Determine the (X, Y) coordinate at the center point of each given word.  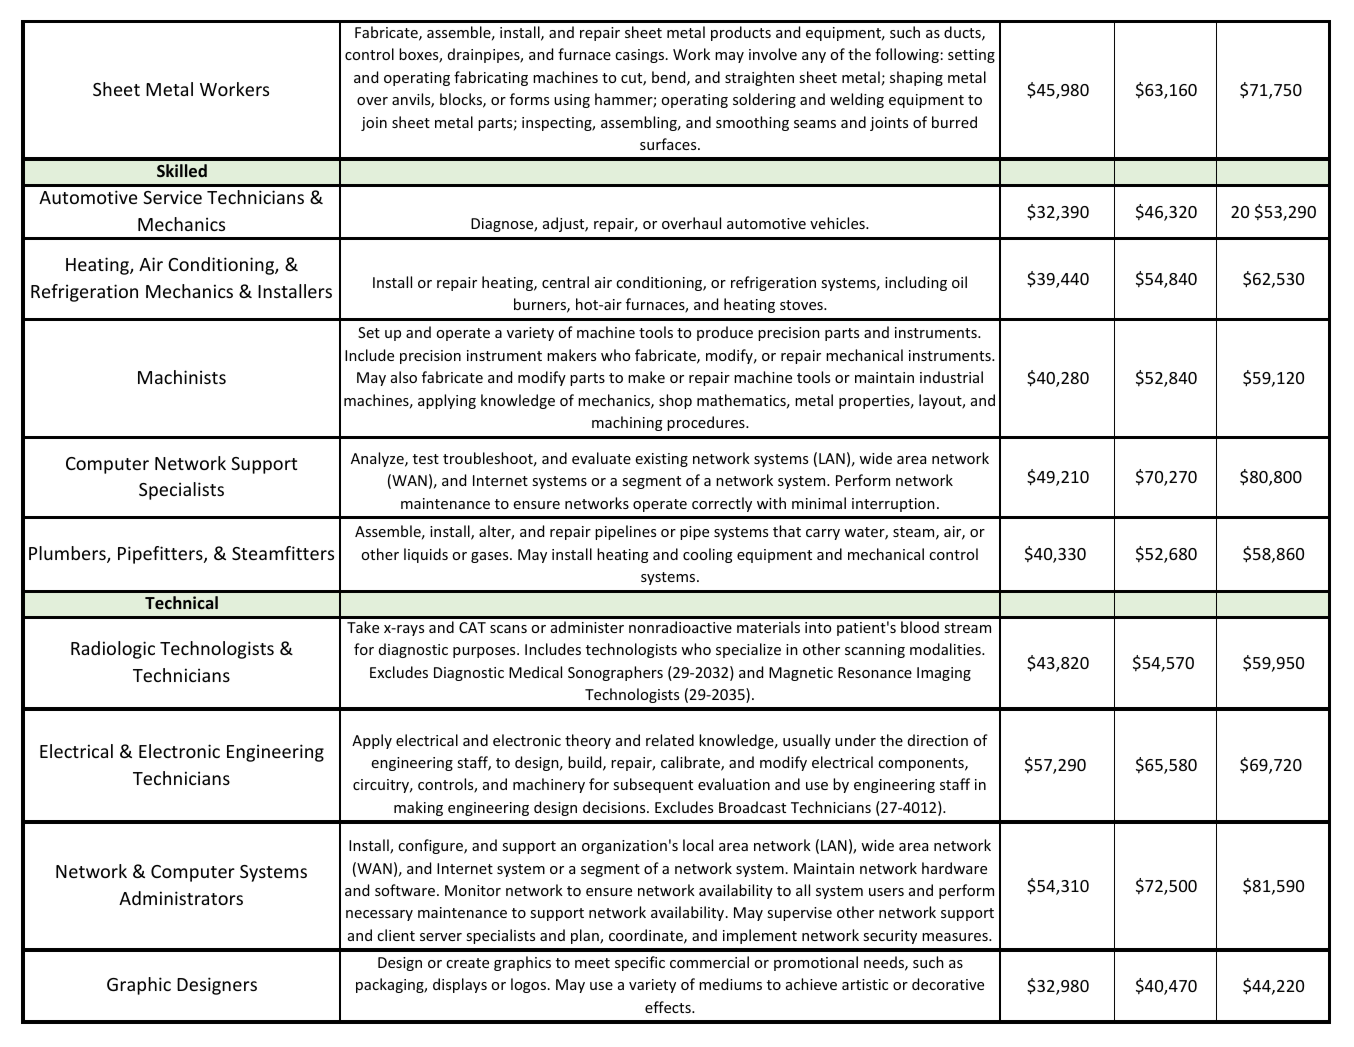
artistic (865, 984)
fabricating (491, 78)
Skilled (182, 170)
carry (823, 534)
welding (857, 100)
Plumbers (68, 554)
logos (528, 985)
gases (491, 557)
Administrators (181, 898)
